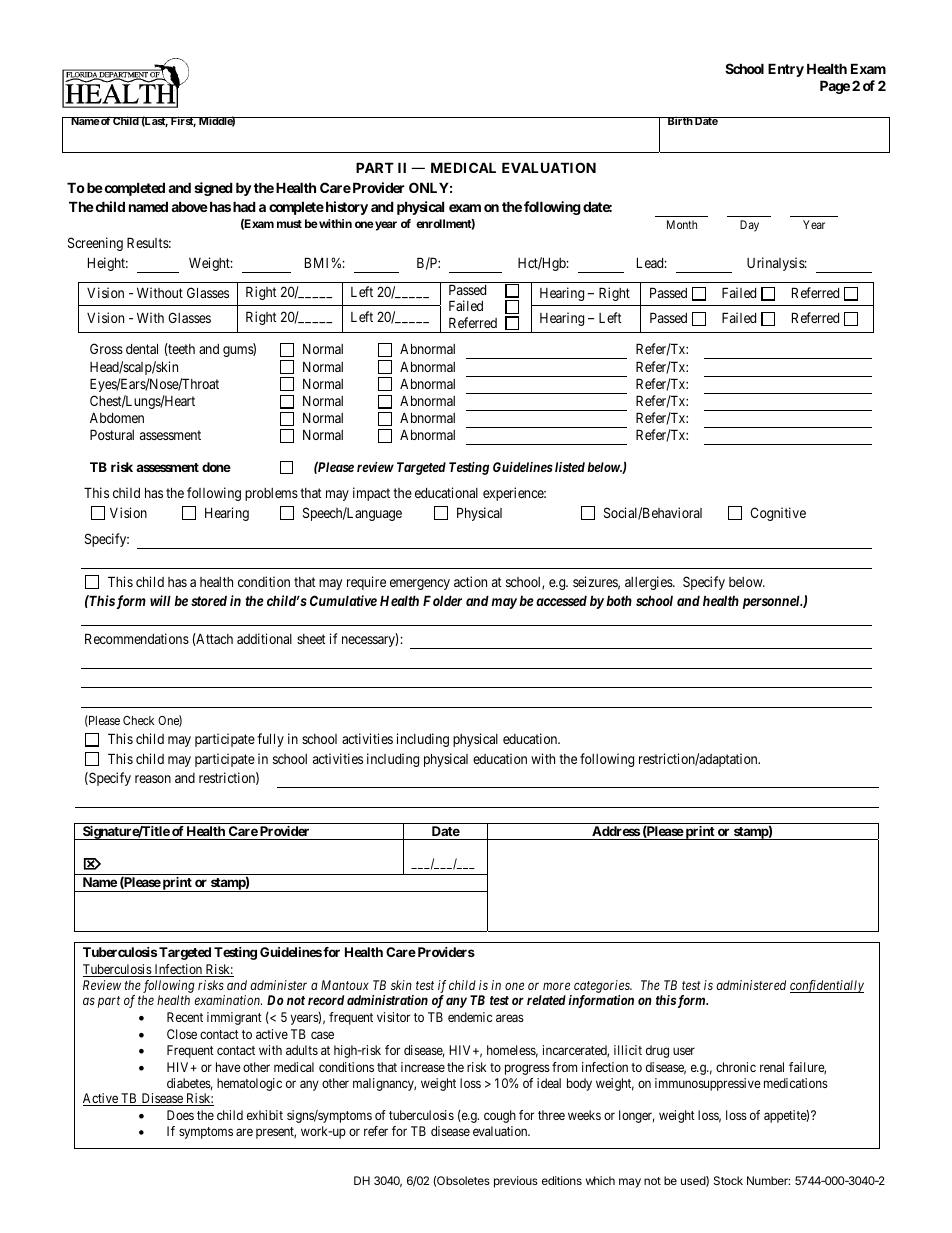  What do you see at coordinates (786, 70) in the image?
I see `Entry` at bounding box center [786, 70].
